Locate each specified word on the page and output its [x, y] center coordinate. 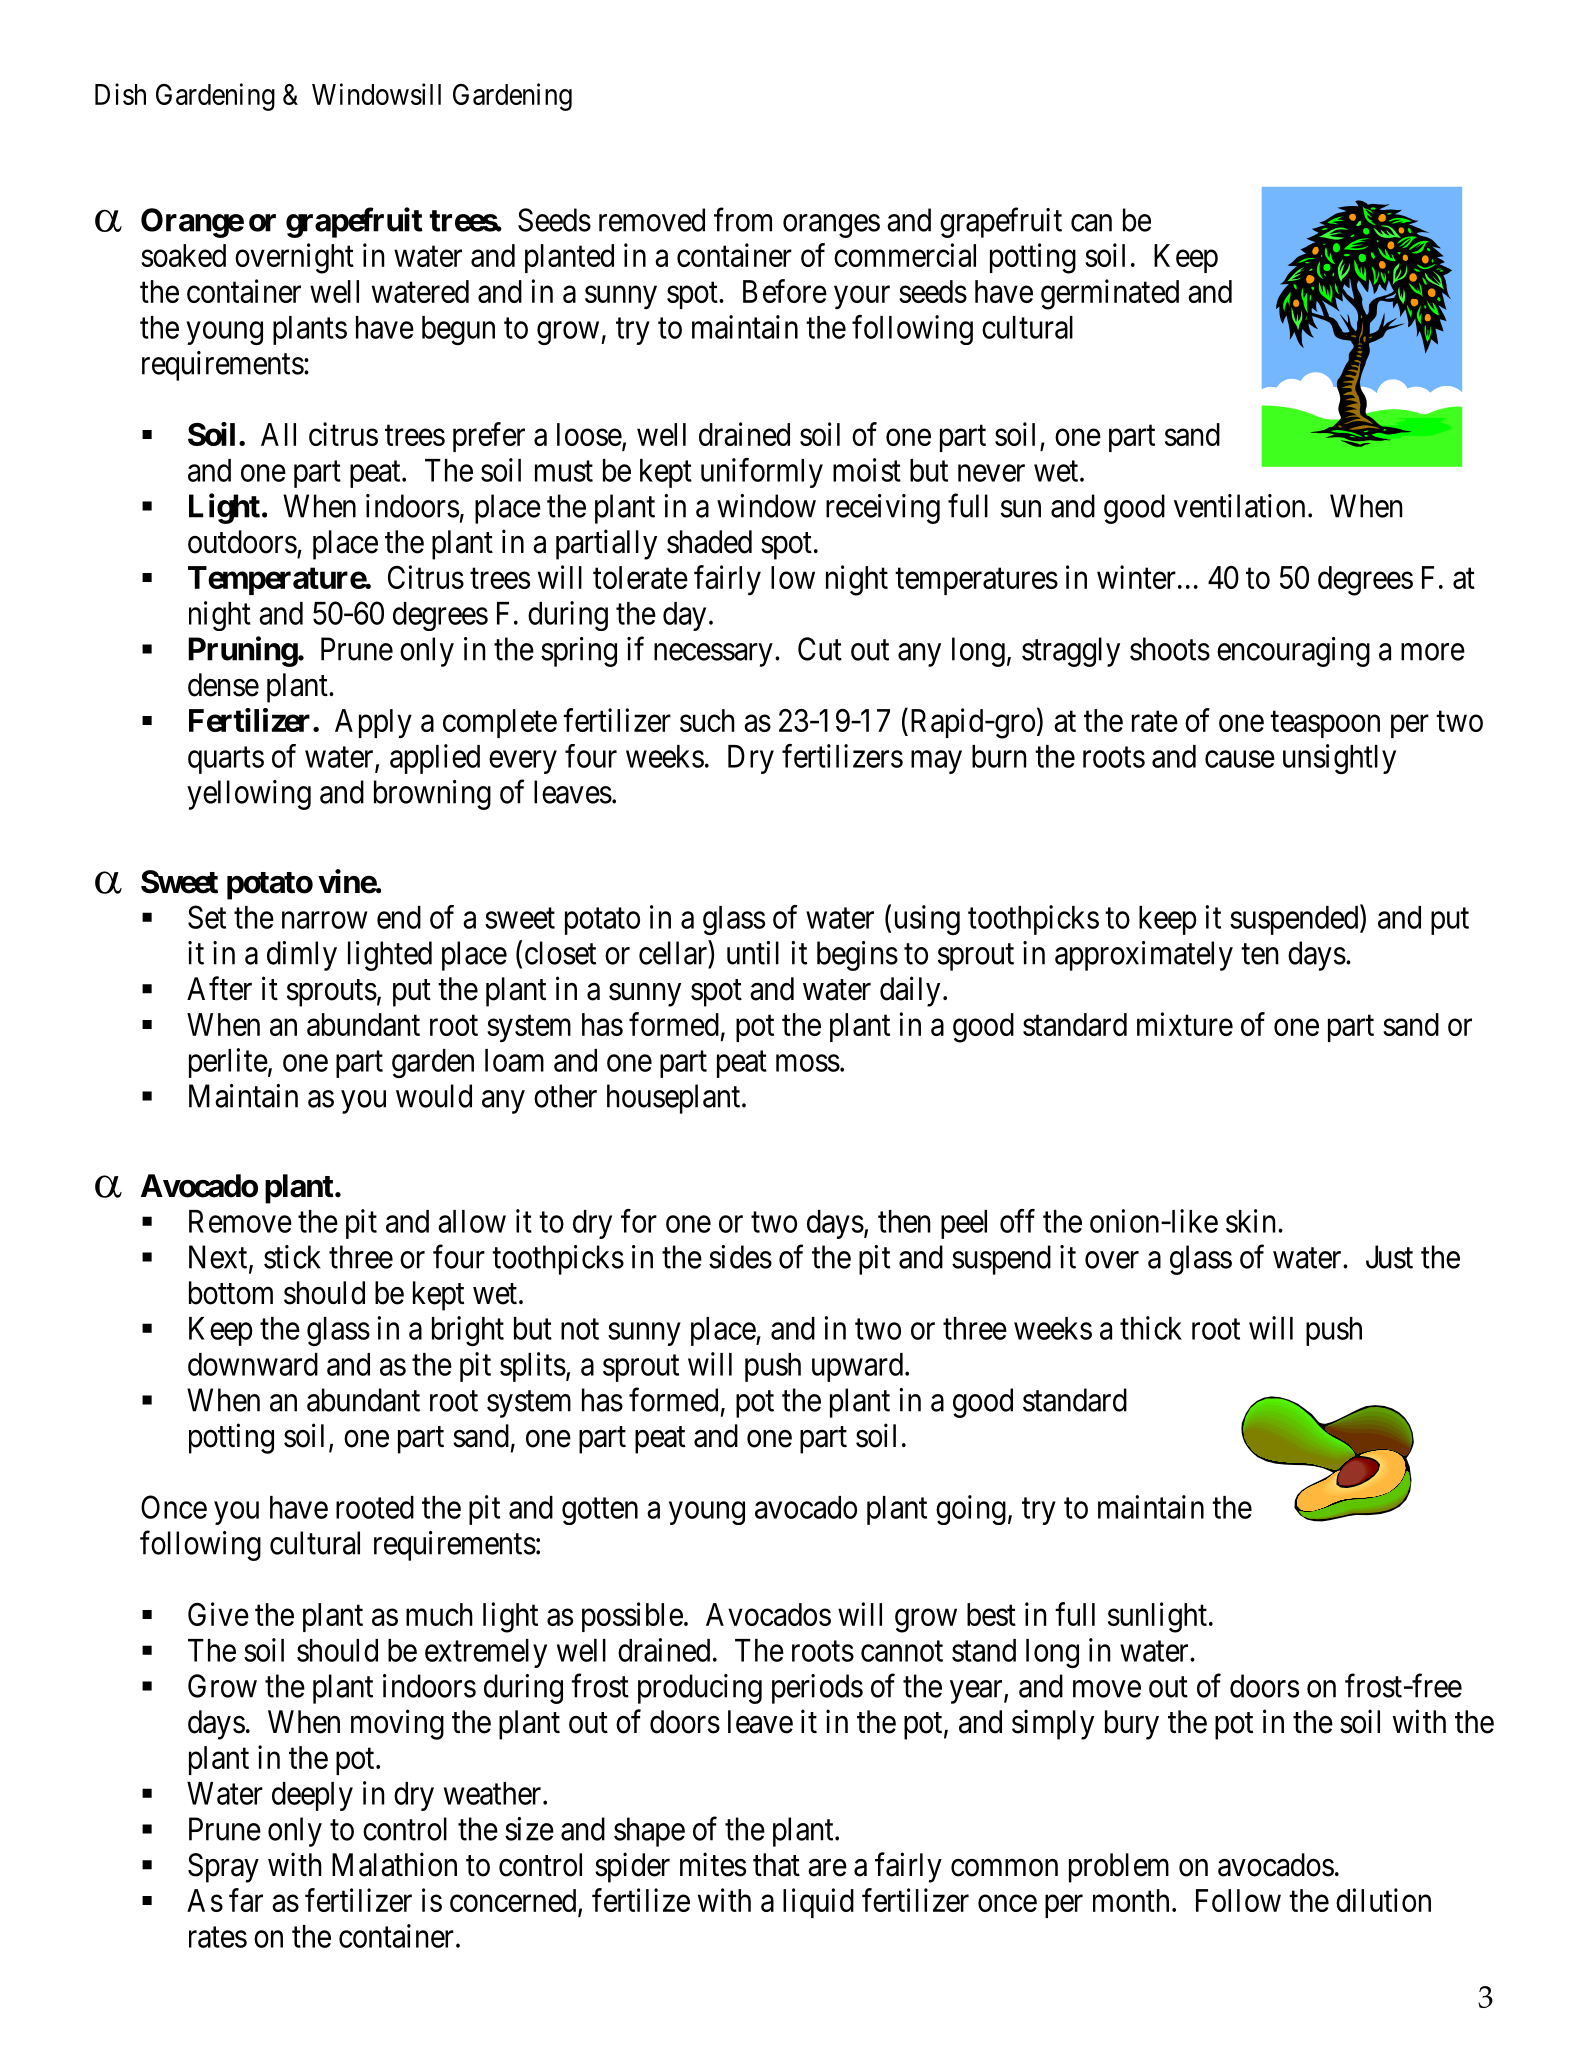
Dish [120, 94]
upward [859, 1367]
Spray [223, 1868]
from [743, 220]
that [776, 1865]
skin [1252, 1221]
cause [1240, 759]
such [707, 720]
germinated [1110, 294]
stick [292, 1257]
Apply [373, 723]
